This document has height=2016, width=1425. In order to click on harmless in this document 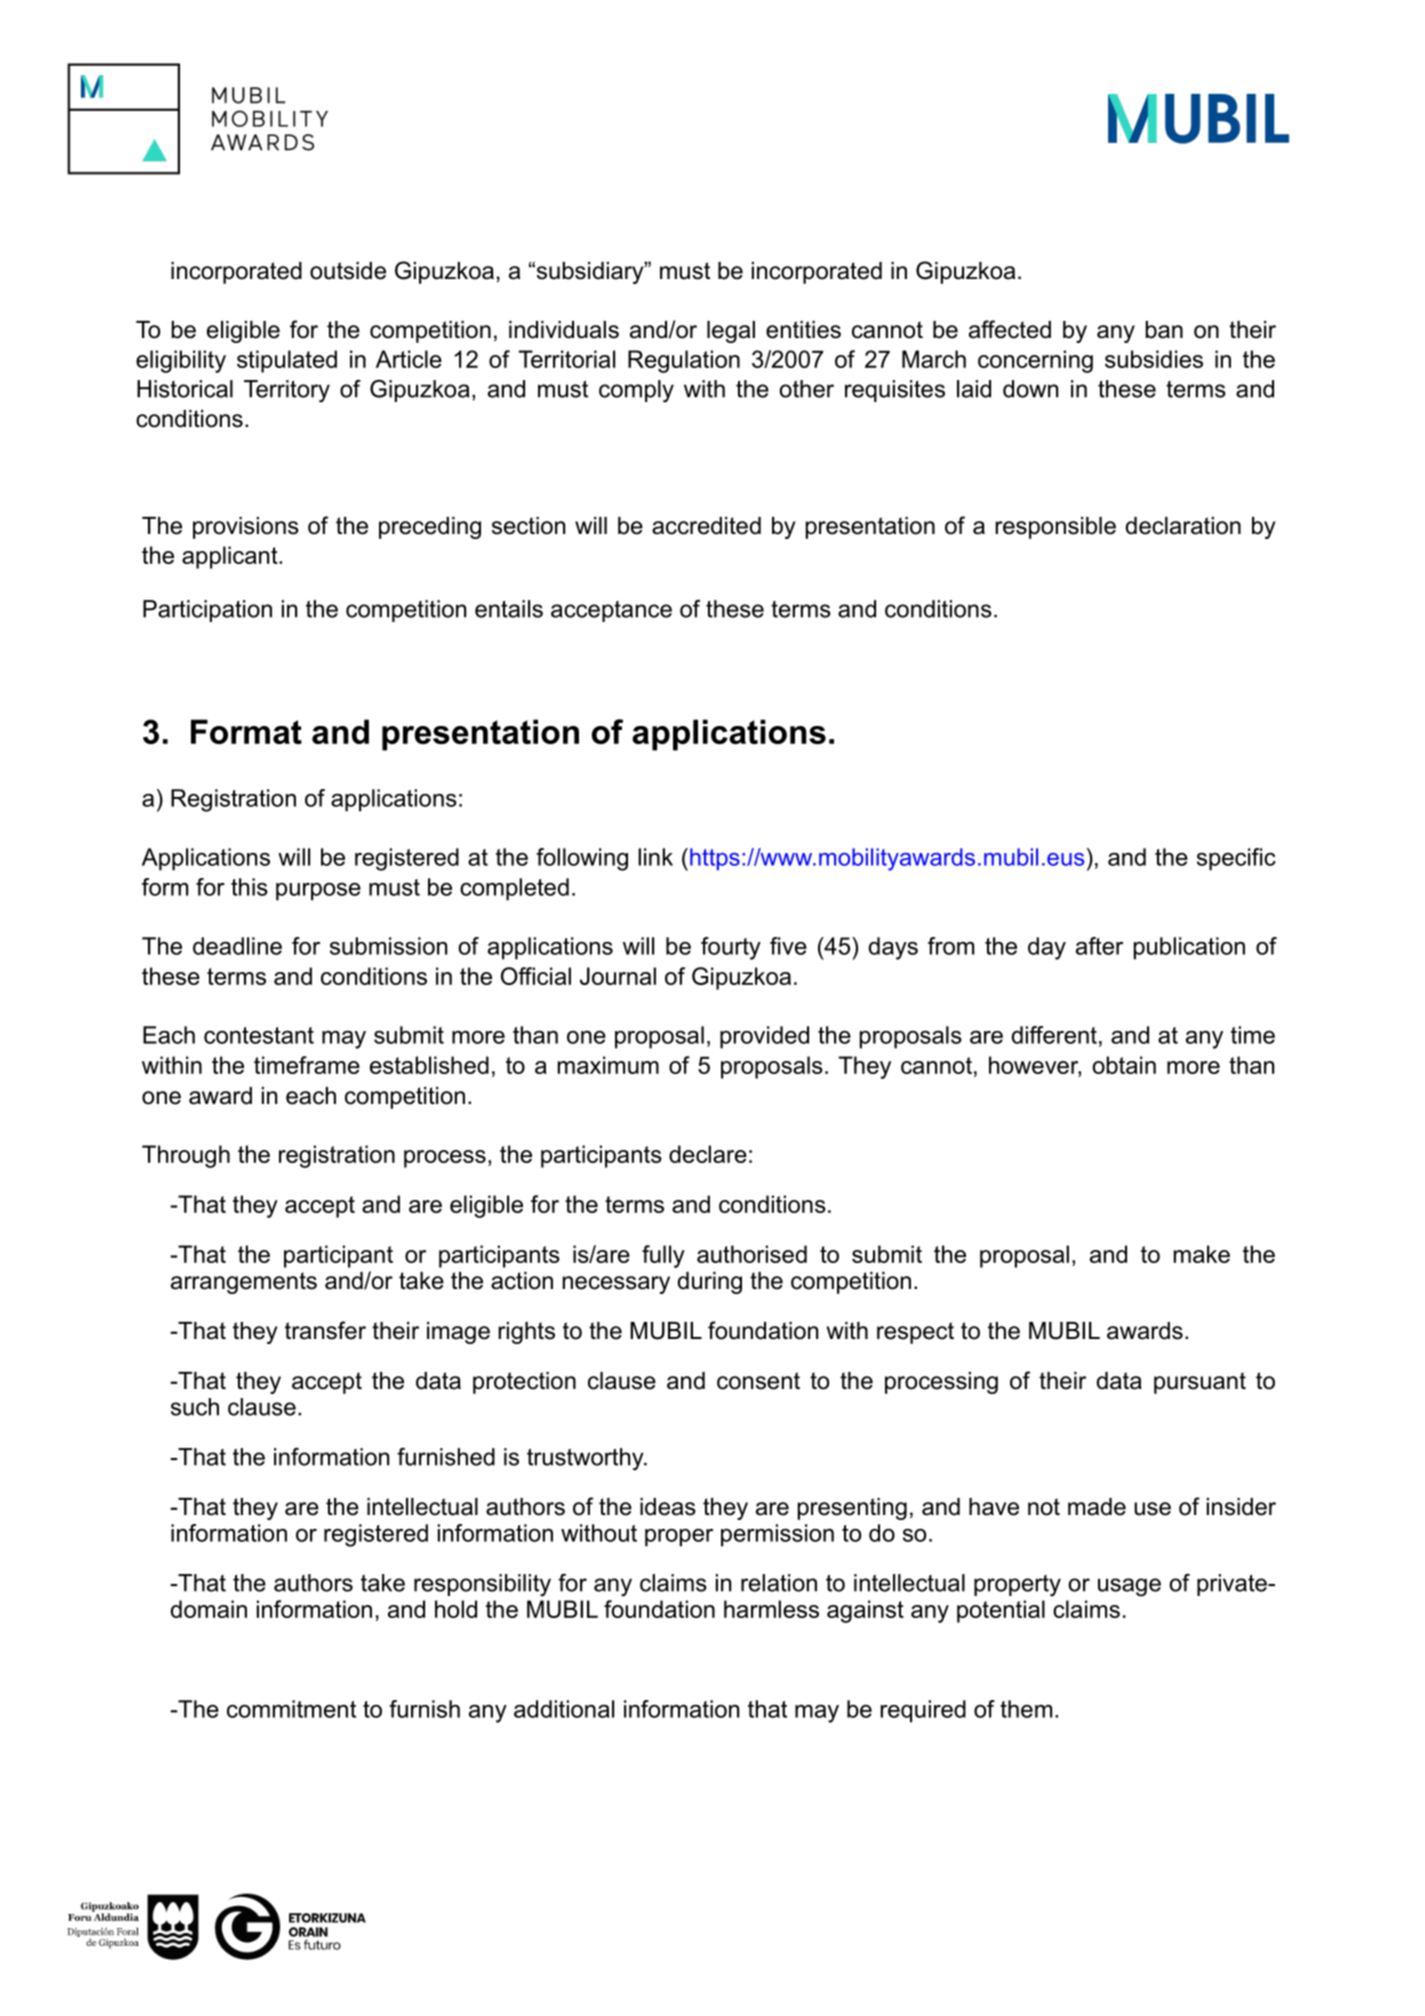, I will do `click(771, 1609)`.
